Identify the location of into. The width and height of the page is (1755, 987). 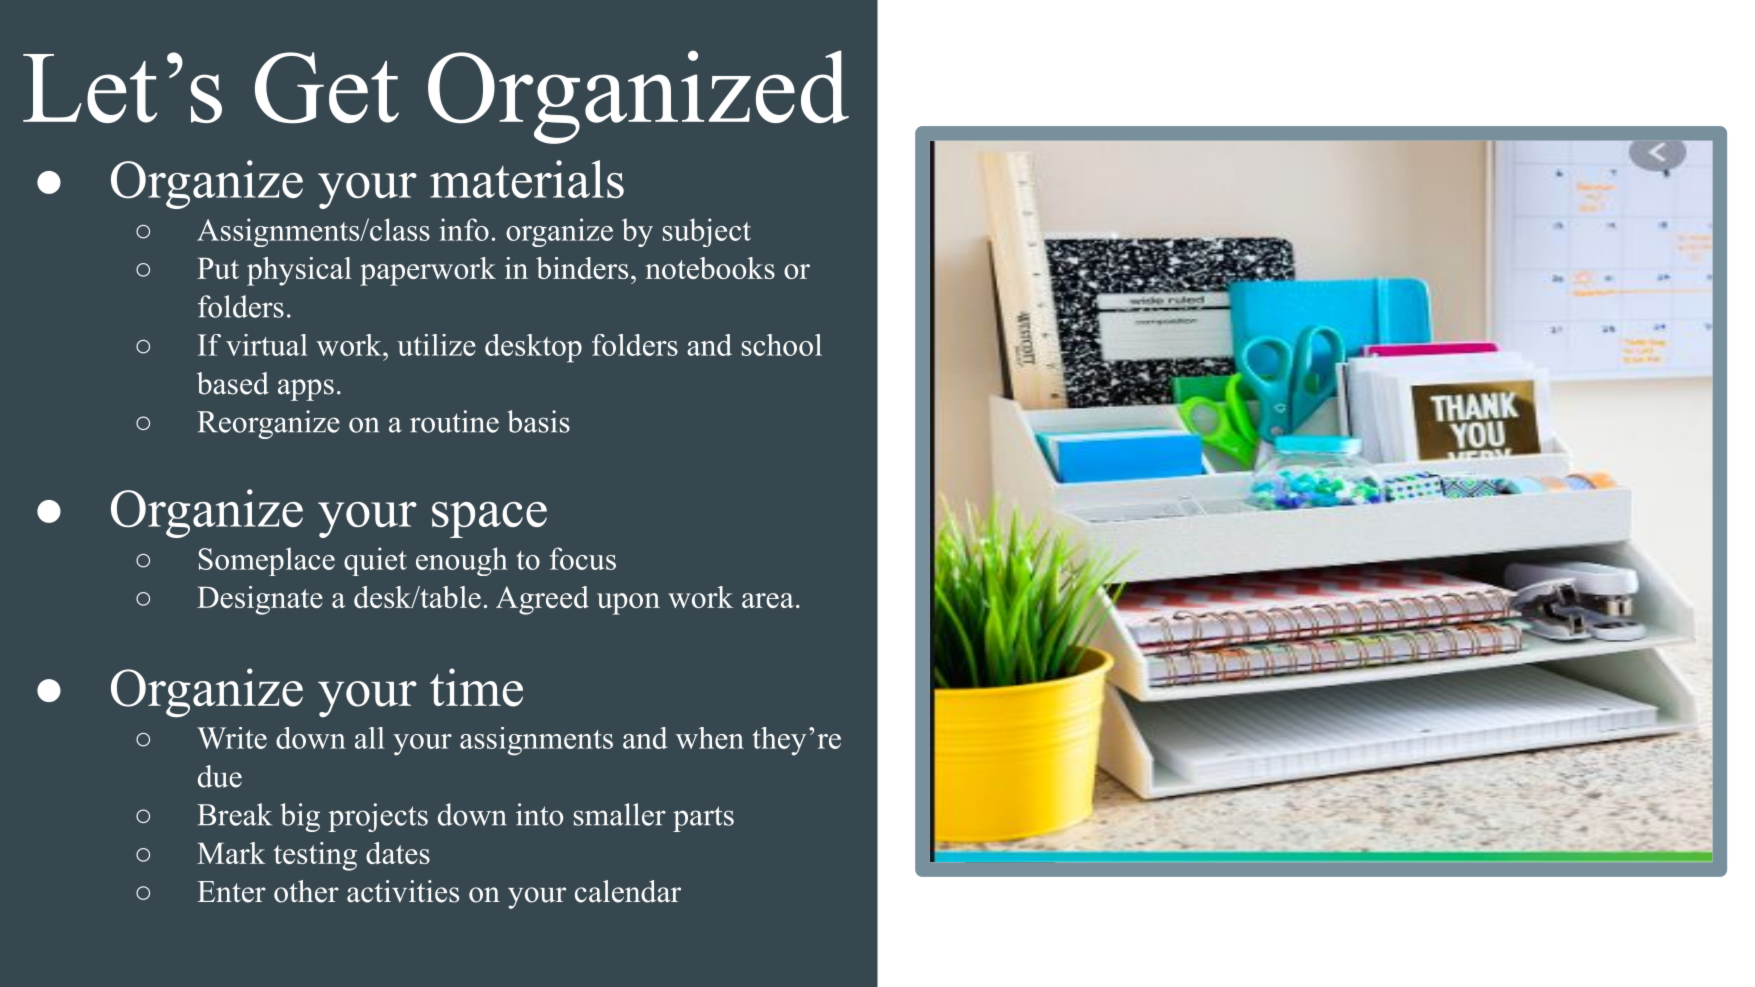
(539, 814).
